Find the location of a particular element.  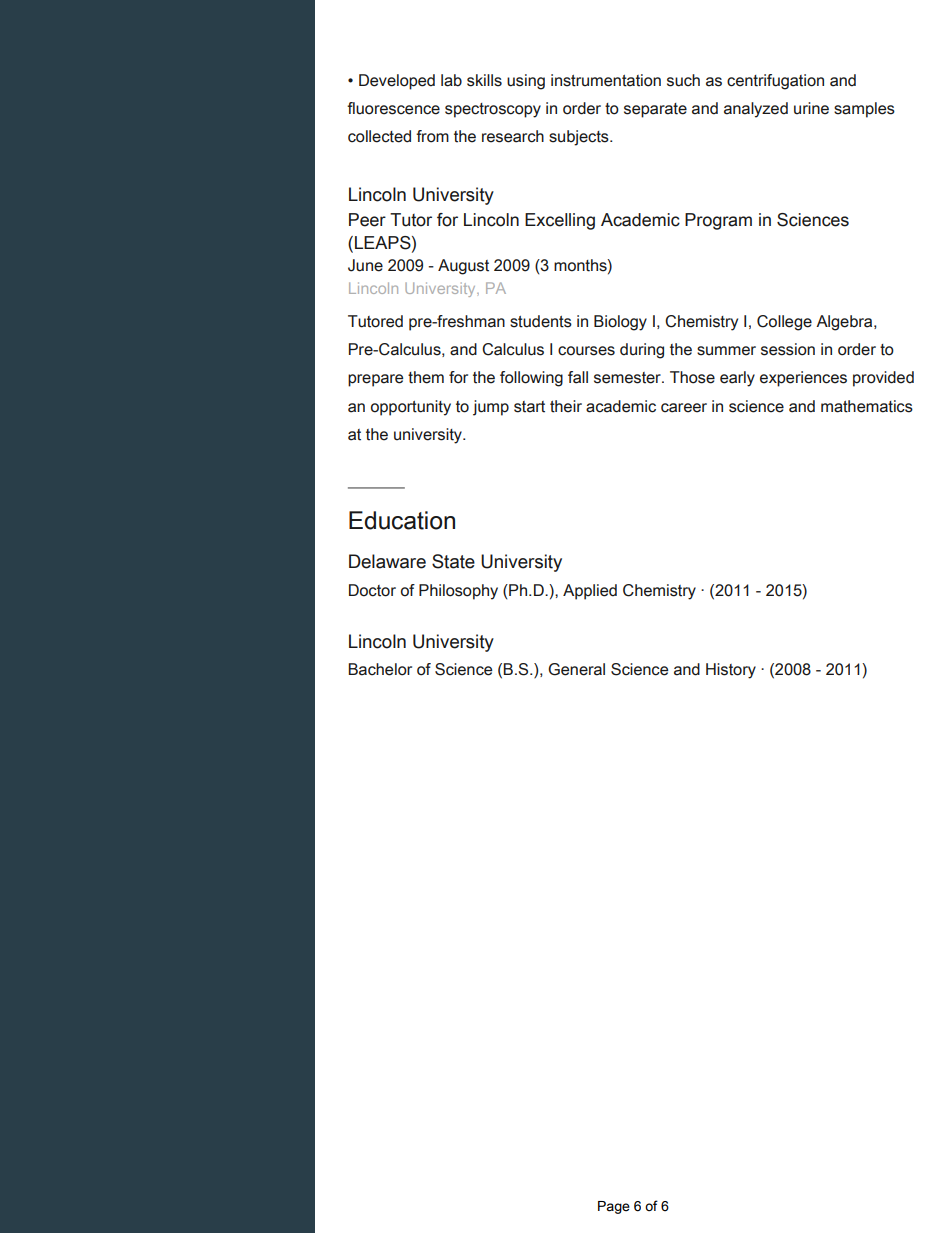

History is located at coordinates (731, 671).
